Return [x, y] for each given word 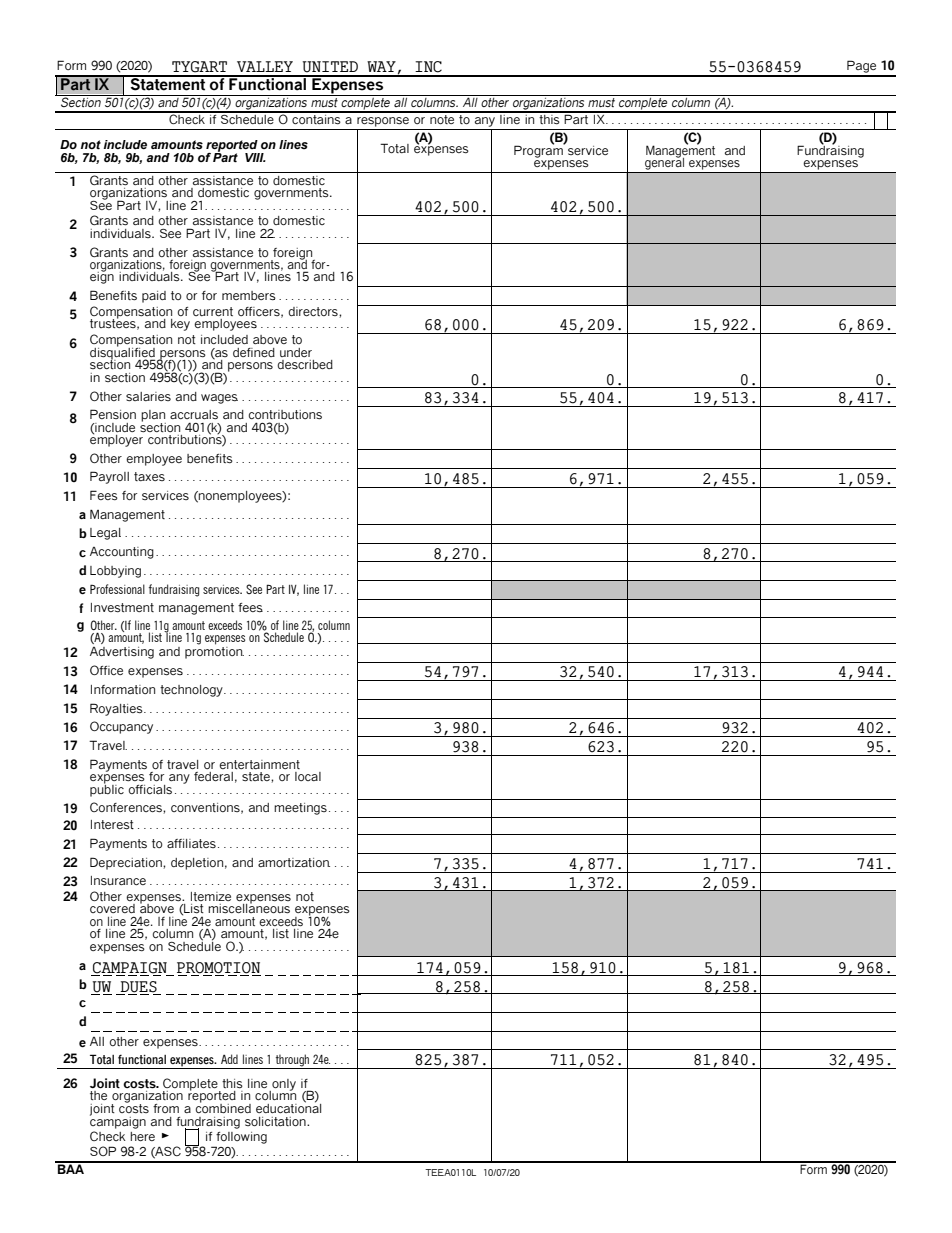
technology [192, 691]
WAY [381, 66]
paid [154, 297]
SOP [103, 1151]
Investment [122, 607]
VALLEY [265, 66]
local [308, 776]
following [241, 1138]
